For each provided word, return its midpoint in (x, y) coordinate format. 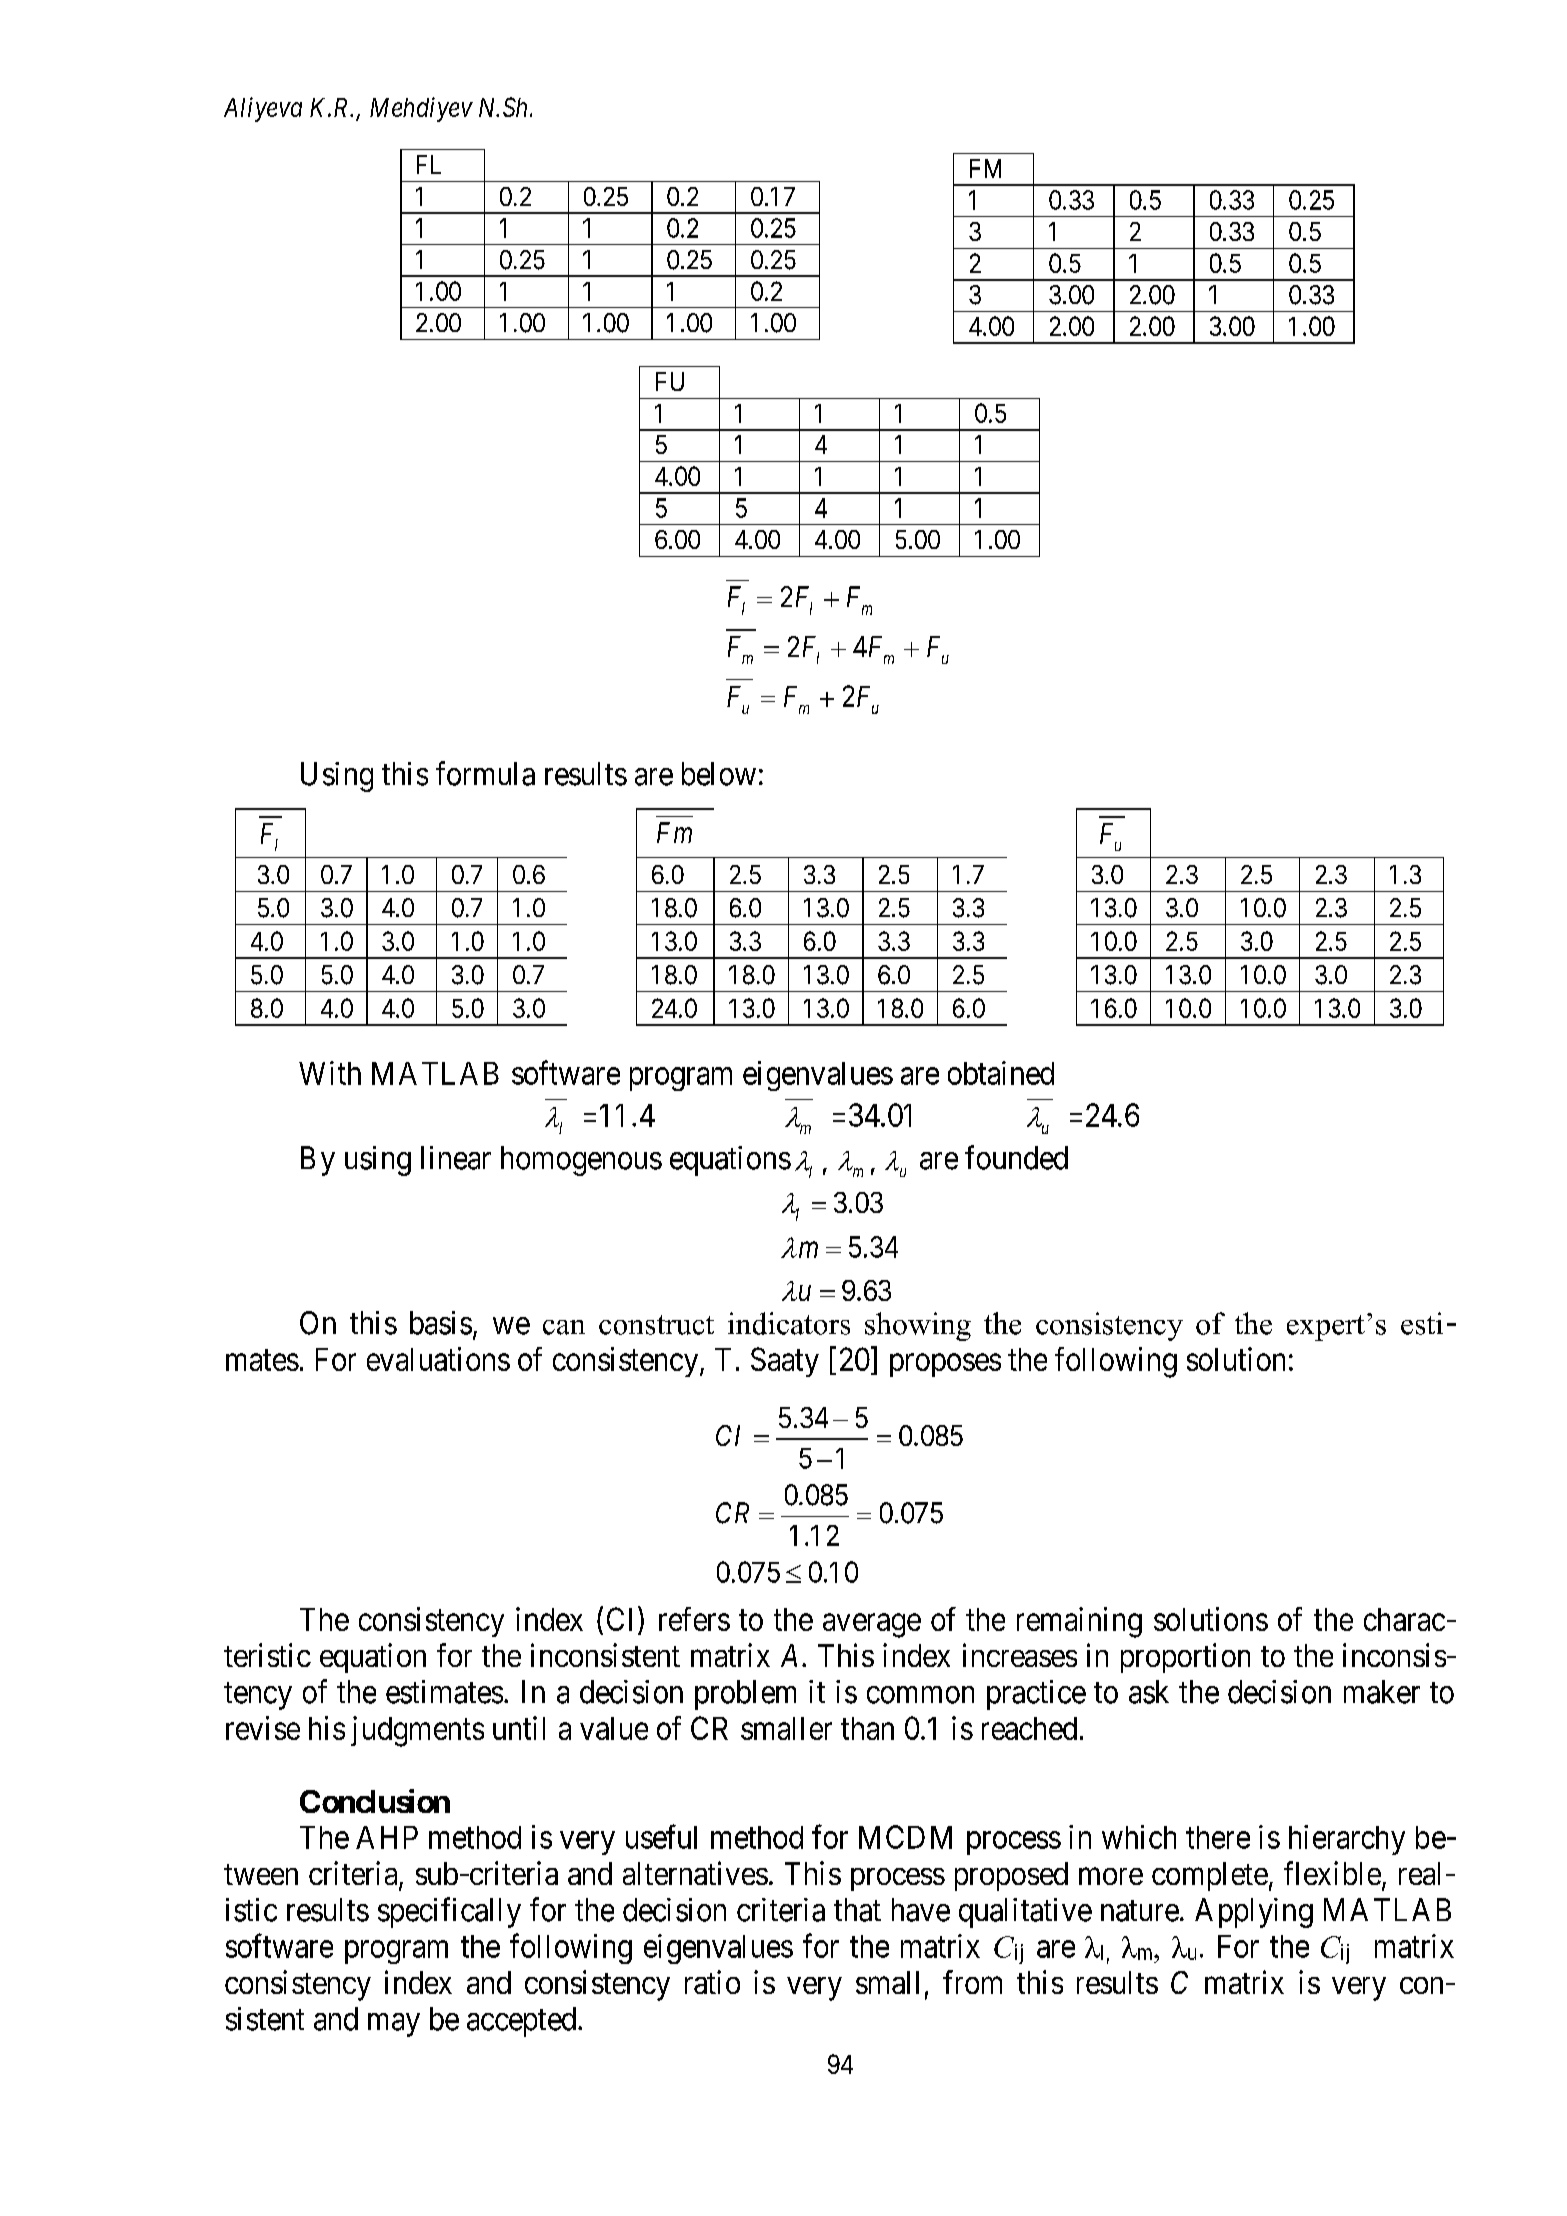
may (394, 2025)
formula (485, 773)
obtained (1001, 1073)
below (719, 774)
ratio (712, 1982)
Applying (1254, 1913)
